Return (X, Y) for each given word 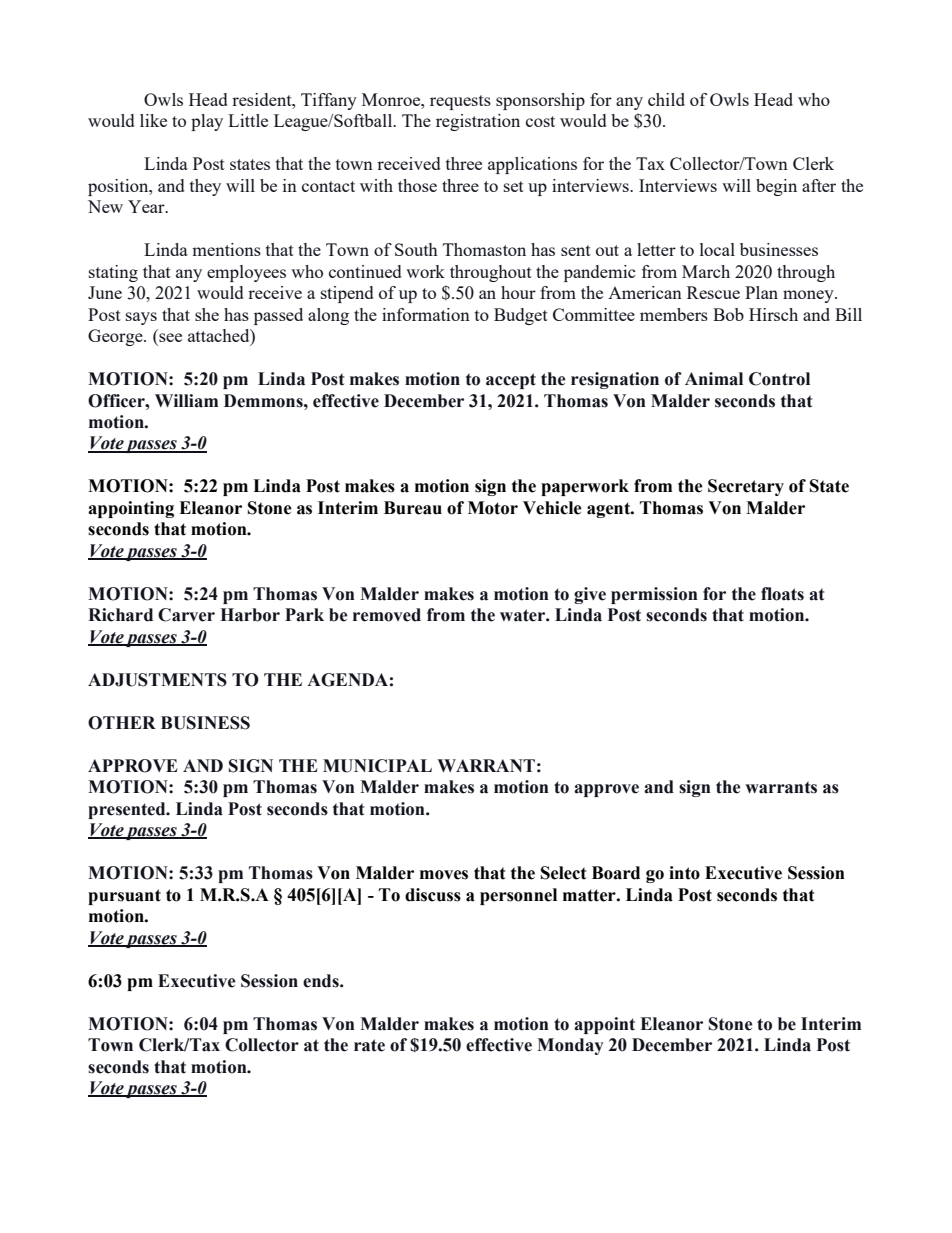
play (207, 122)
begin (776, 187)
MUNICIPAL (377, 766)
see (169, 339)
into (684, 873)
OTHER (122, 723)
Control (779, 379)
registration (478, 122)
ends (322, 981)
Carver (186, 615)
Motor (493, 508)
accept (511, 381)
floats (782, 594)
